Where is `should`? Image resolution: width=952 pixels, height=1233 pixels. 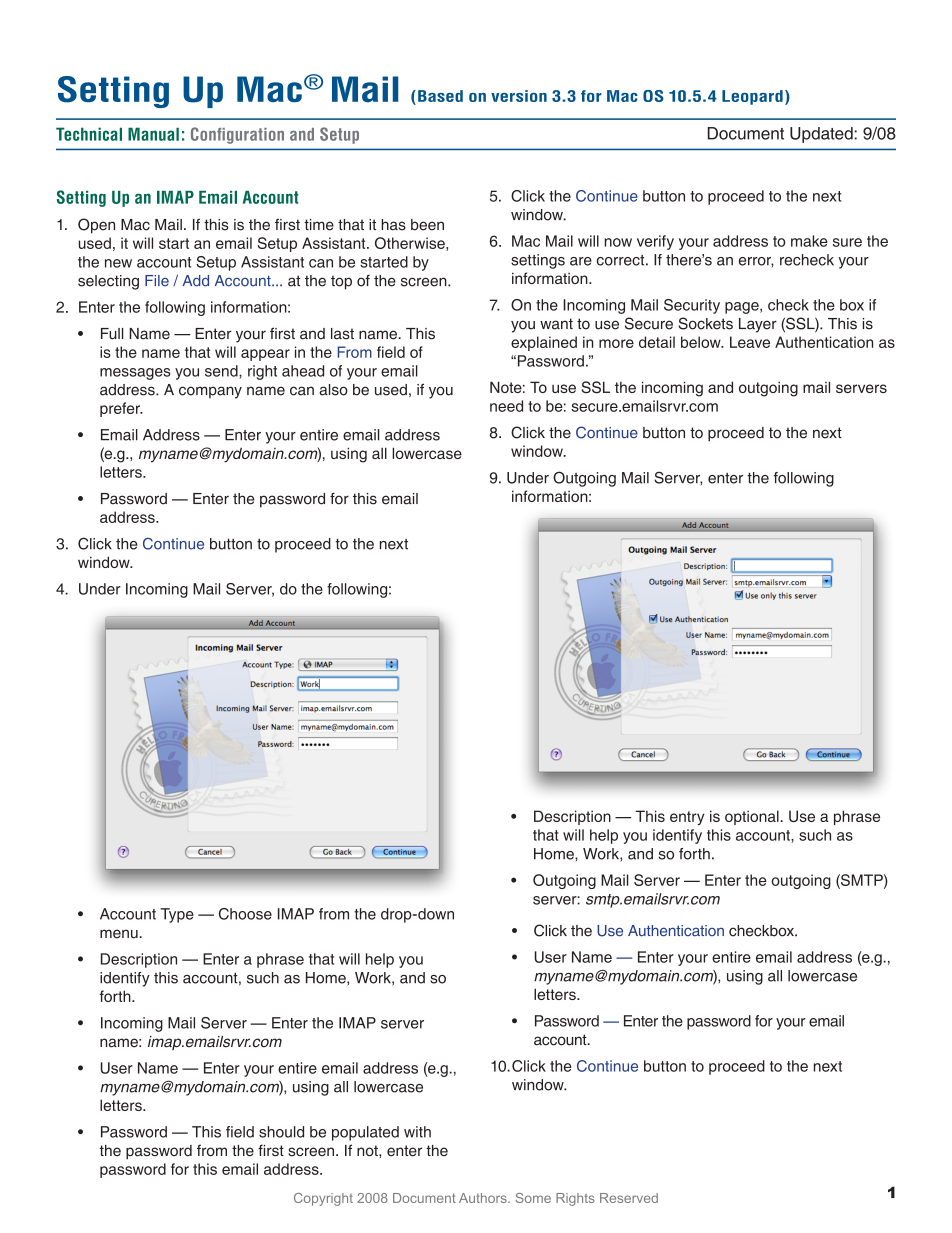
should is located at coordinates (281, 1132).
